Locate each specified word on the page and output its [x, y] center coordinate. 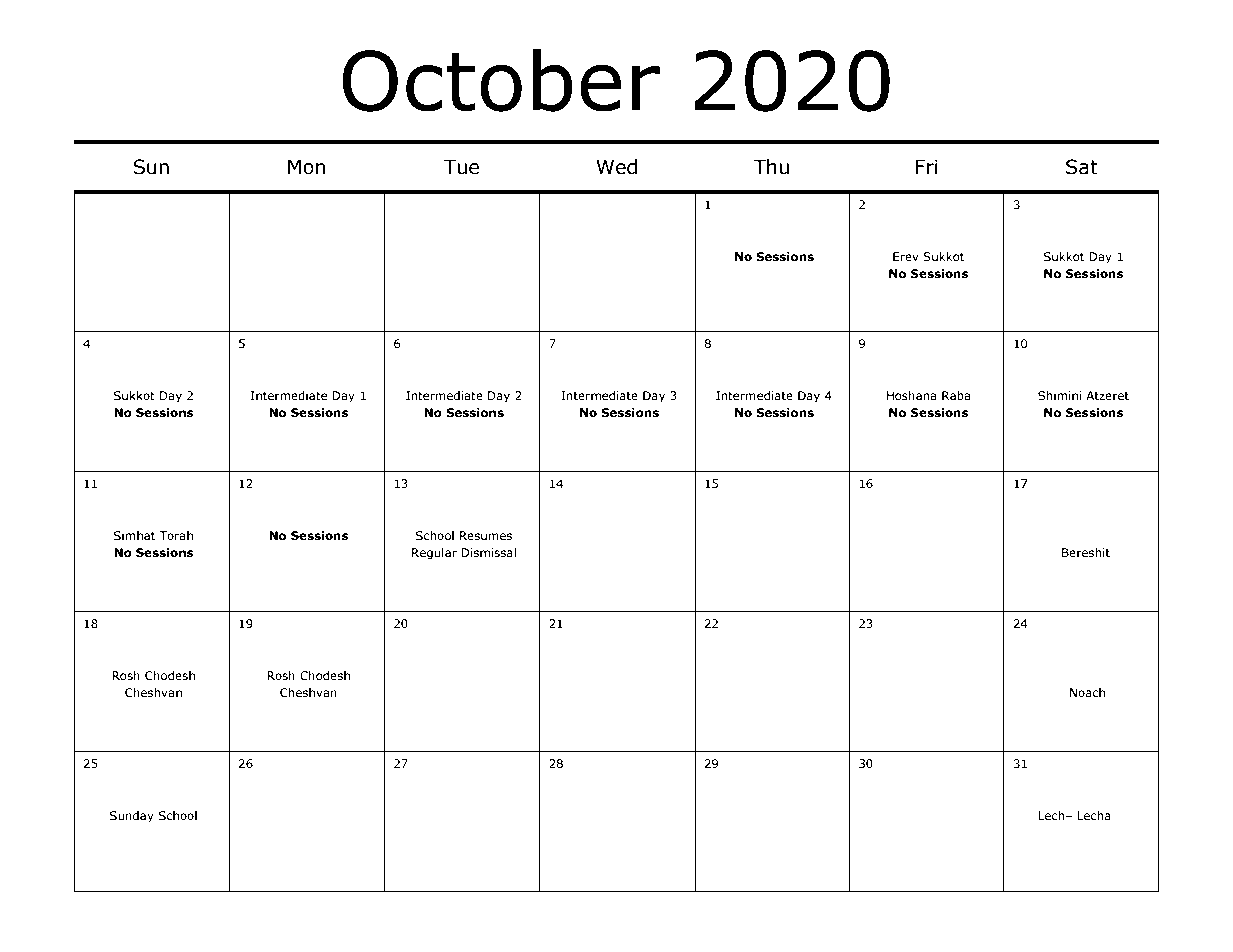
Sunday [132, 817]
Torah [176, 535]
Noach [1087, 692]
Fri [926, 166]
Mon [306, 167]
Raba [956, 395]
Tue [461, 167]
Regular [434, 554]
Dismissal [488, 552]
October [501, 80]
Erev [906, 256]
